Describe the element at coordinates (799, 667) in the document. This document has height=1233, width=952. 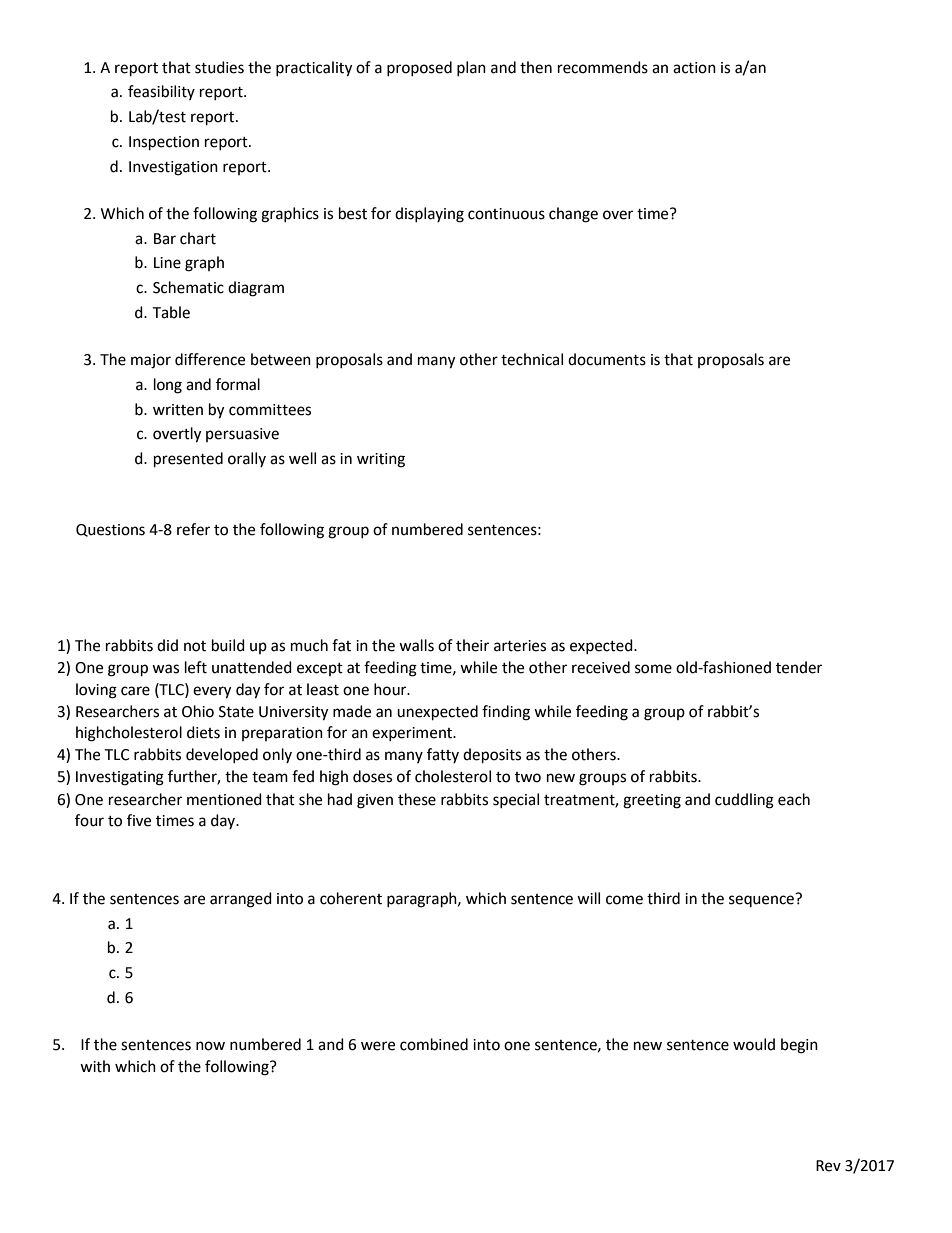
I see `tender` at that location.
